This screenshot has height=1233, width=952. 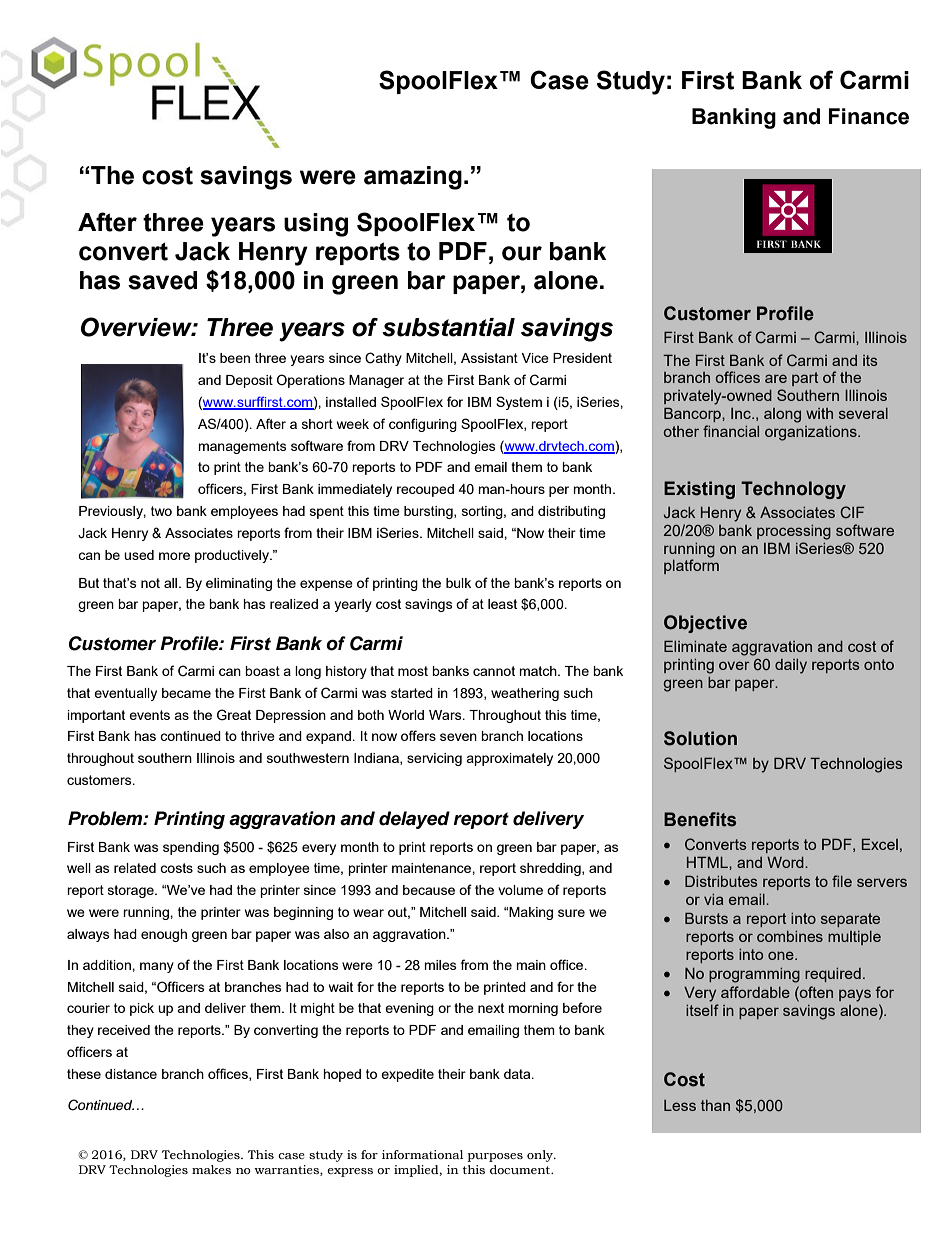 I want to click on using, so click(x=316, y=225).
